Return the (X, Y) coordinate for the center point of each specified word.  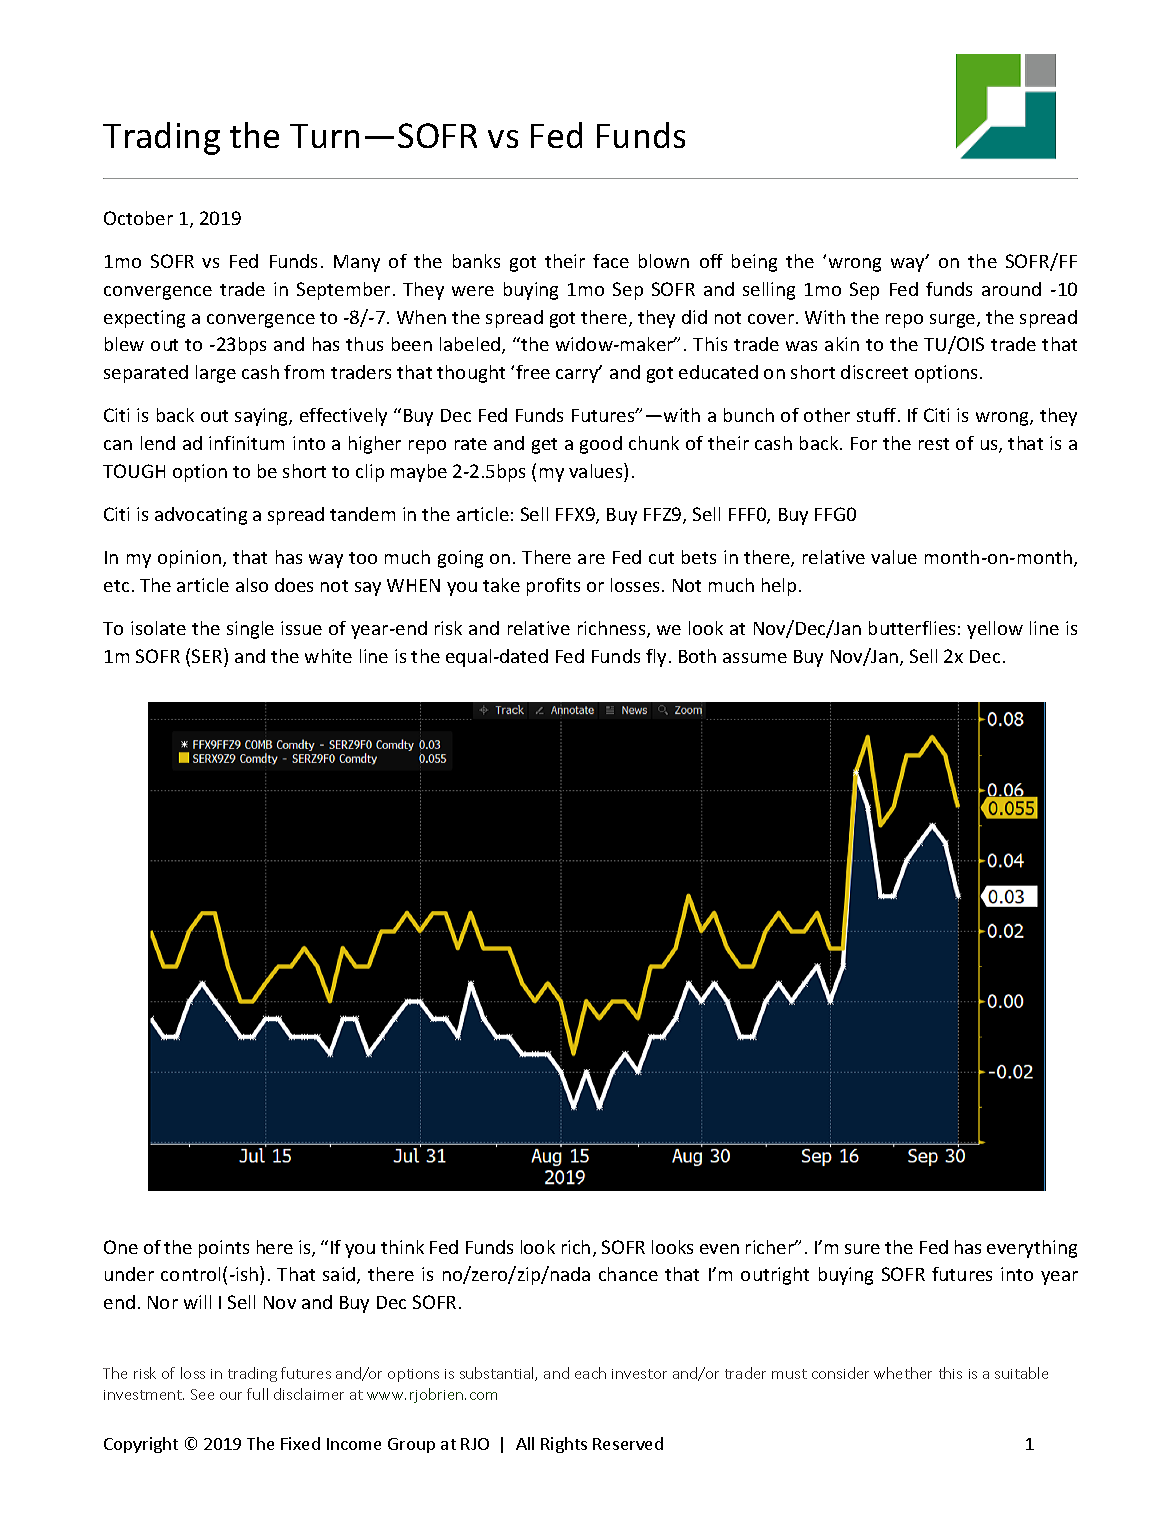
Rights (564, 1445)
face (611, 261)
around (1011, 289)
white (328, 656)
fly (656, 658)
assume (755, 658)
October (138, 218)
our (231, 1396)
